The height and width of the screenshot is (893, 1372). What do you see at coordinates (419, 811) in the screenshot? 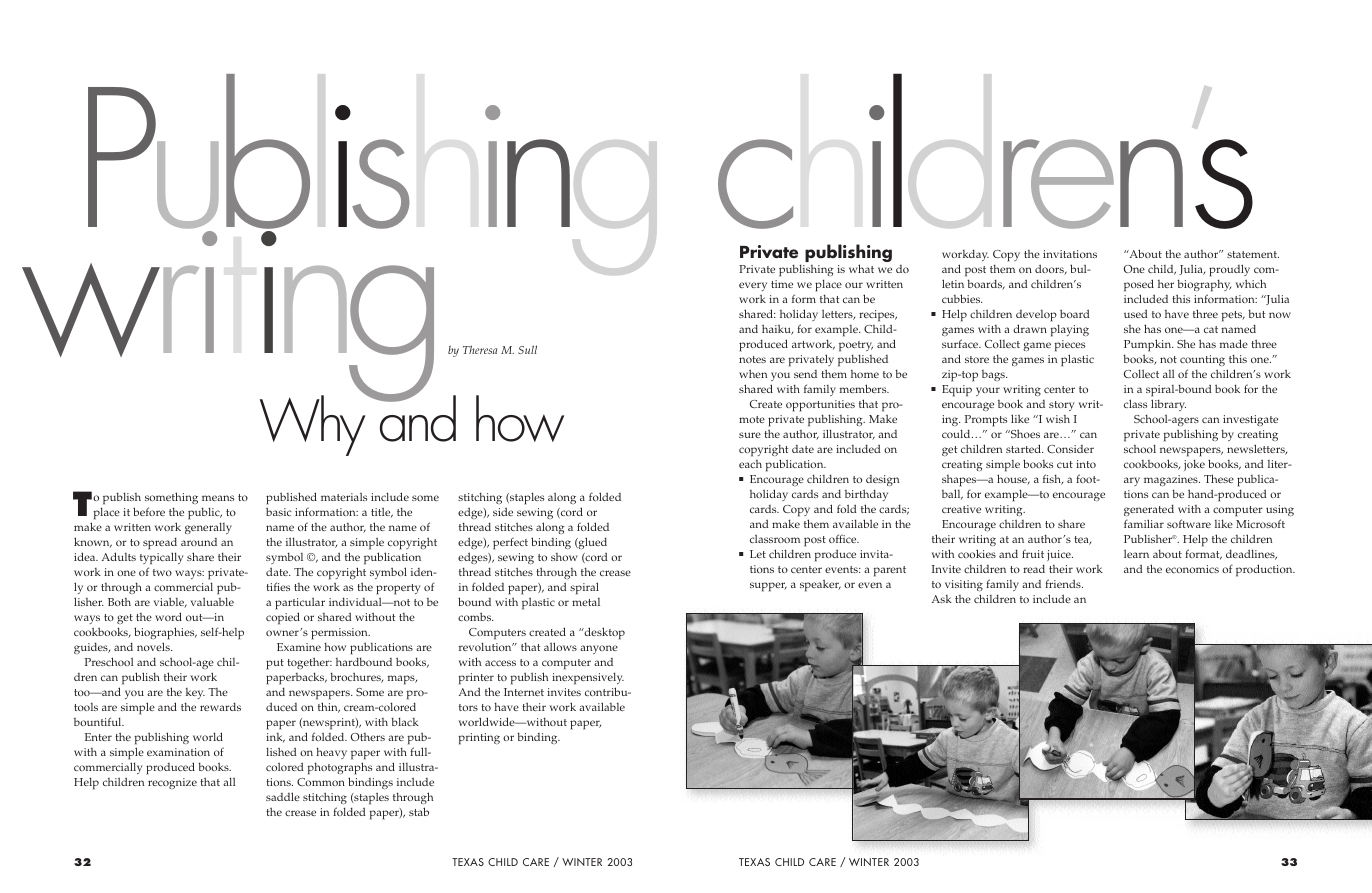
I see `stab` at bounding box center [419, 811].
